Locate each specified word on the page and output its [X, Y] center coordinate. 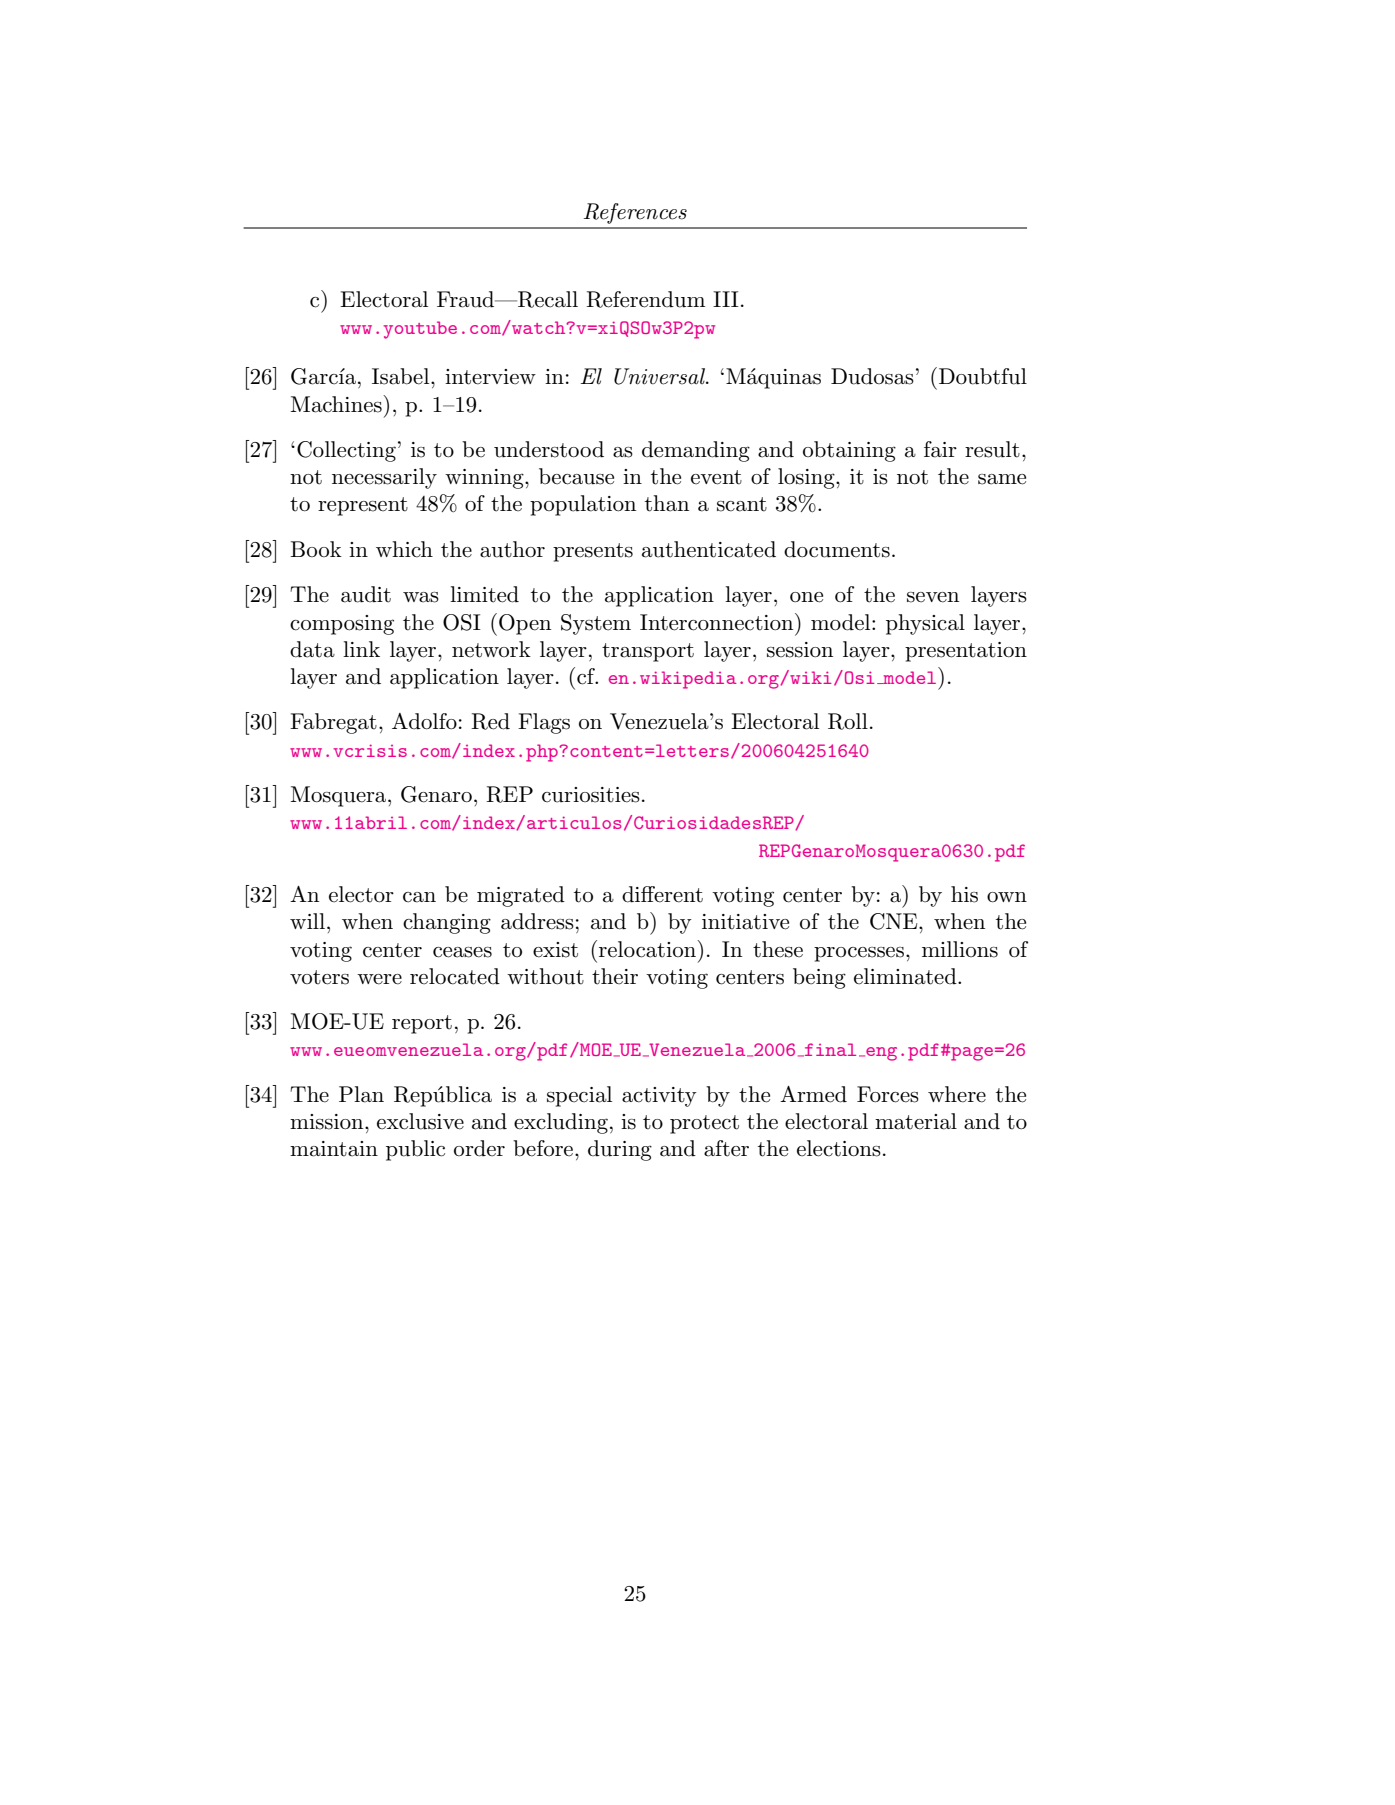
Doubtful [983, 376]
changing [447, 923]
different [662, 894]
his [964, 894]
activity [659, 1097]
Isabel [402, 376]
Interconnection [718, 622]
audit [366, 594]
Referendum [645, 299]
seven [933, 597]
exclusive [420, 1121]
